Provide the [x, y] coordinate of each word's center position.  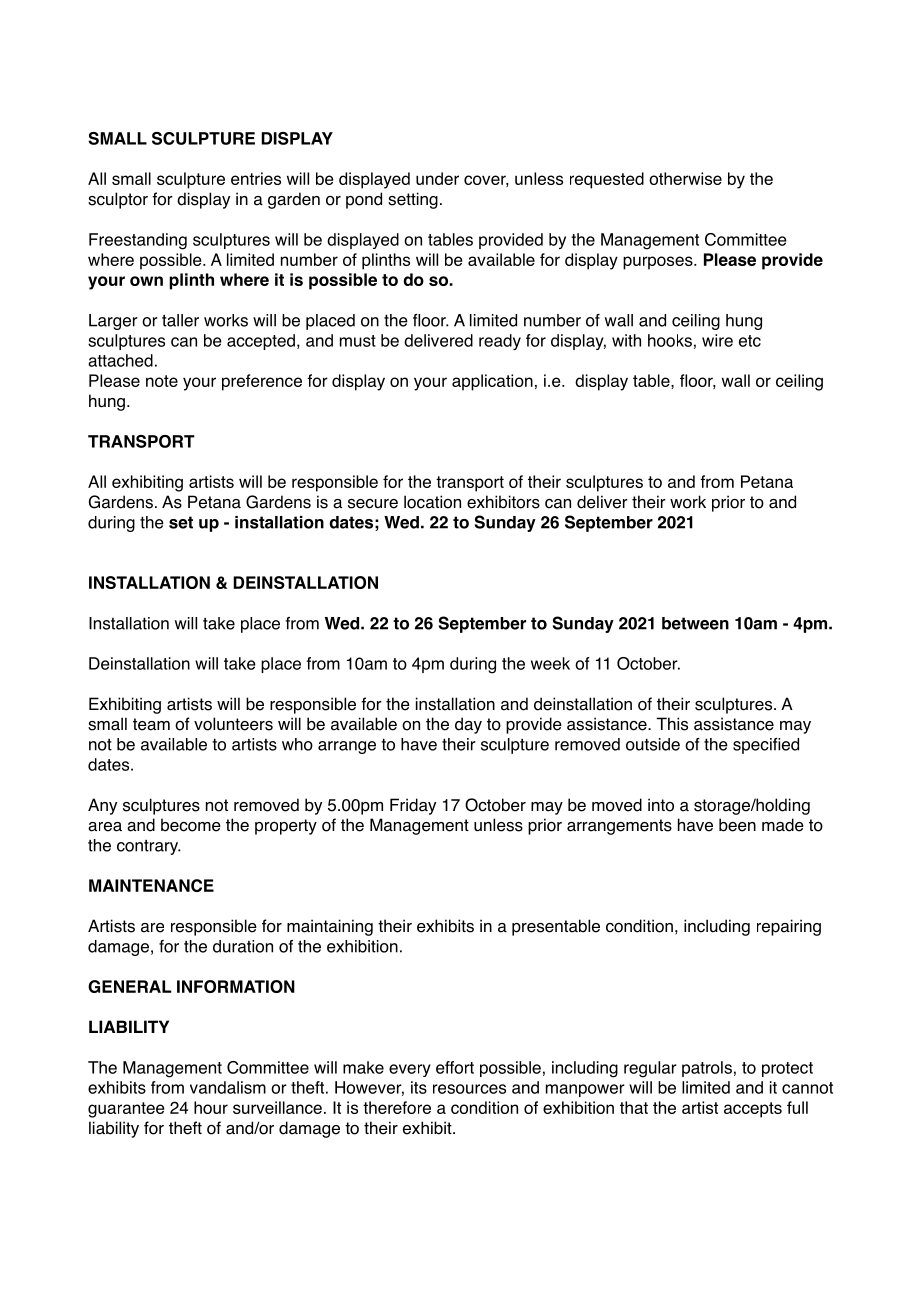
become [191, 825]
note [162, 381]
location [432, 502]
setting [413, 200]
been [737, 825]
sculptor [118, 200]
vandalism [228, 1087]
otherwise [685, 178]
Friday [413, 806]
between [695, 623]
